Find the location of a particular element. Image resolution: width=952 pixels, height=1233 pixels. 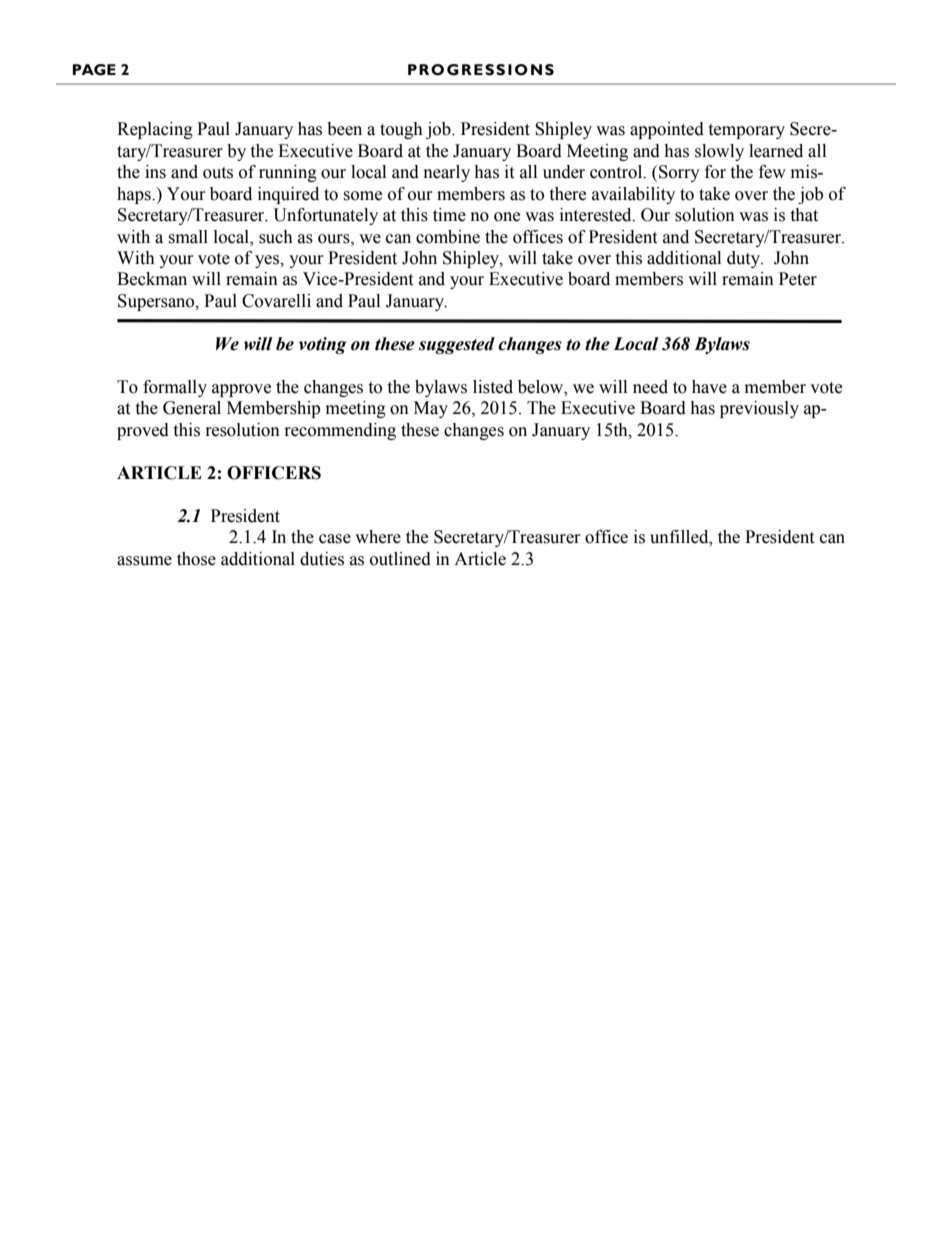

PROGRESSIONS is located at coordinates (481, 70).
